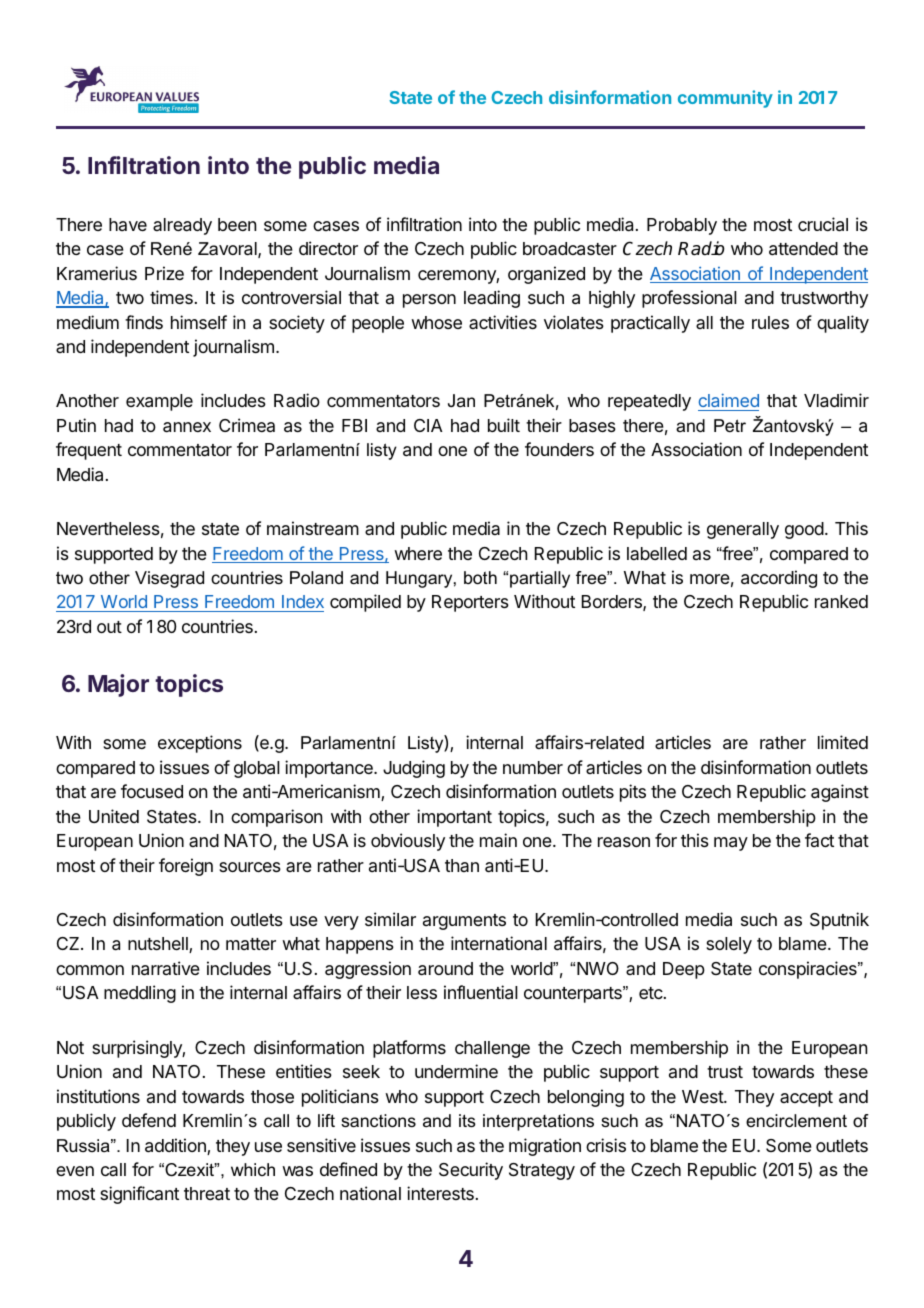 The height and width of the screenshot is (1308, 924). I want to click on limited, so click(843, 742).
